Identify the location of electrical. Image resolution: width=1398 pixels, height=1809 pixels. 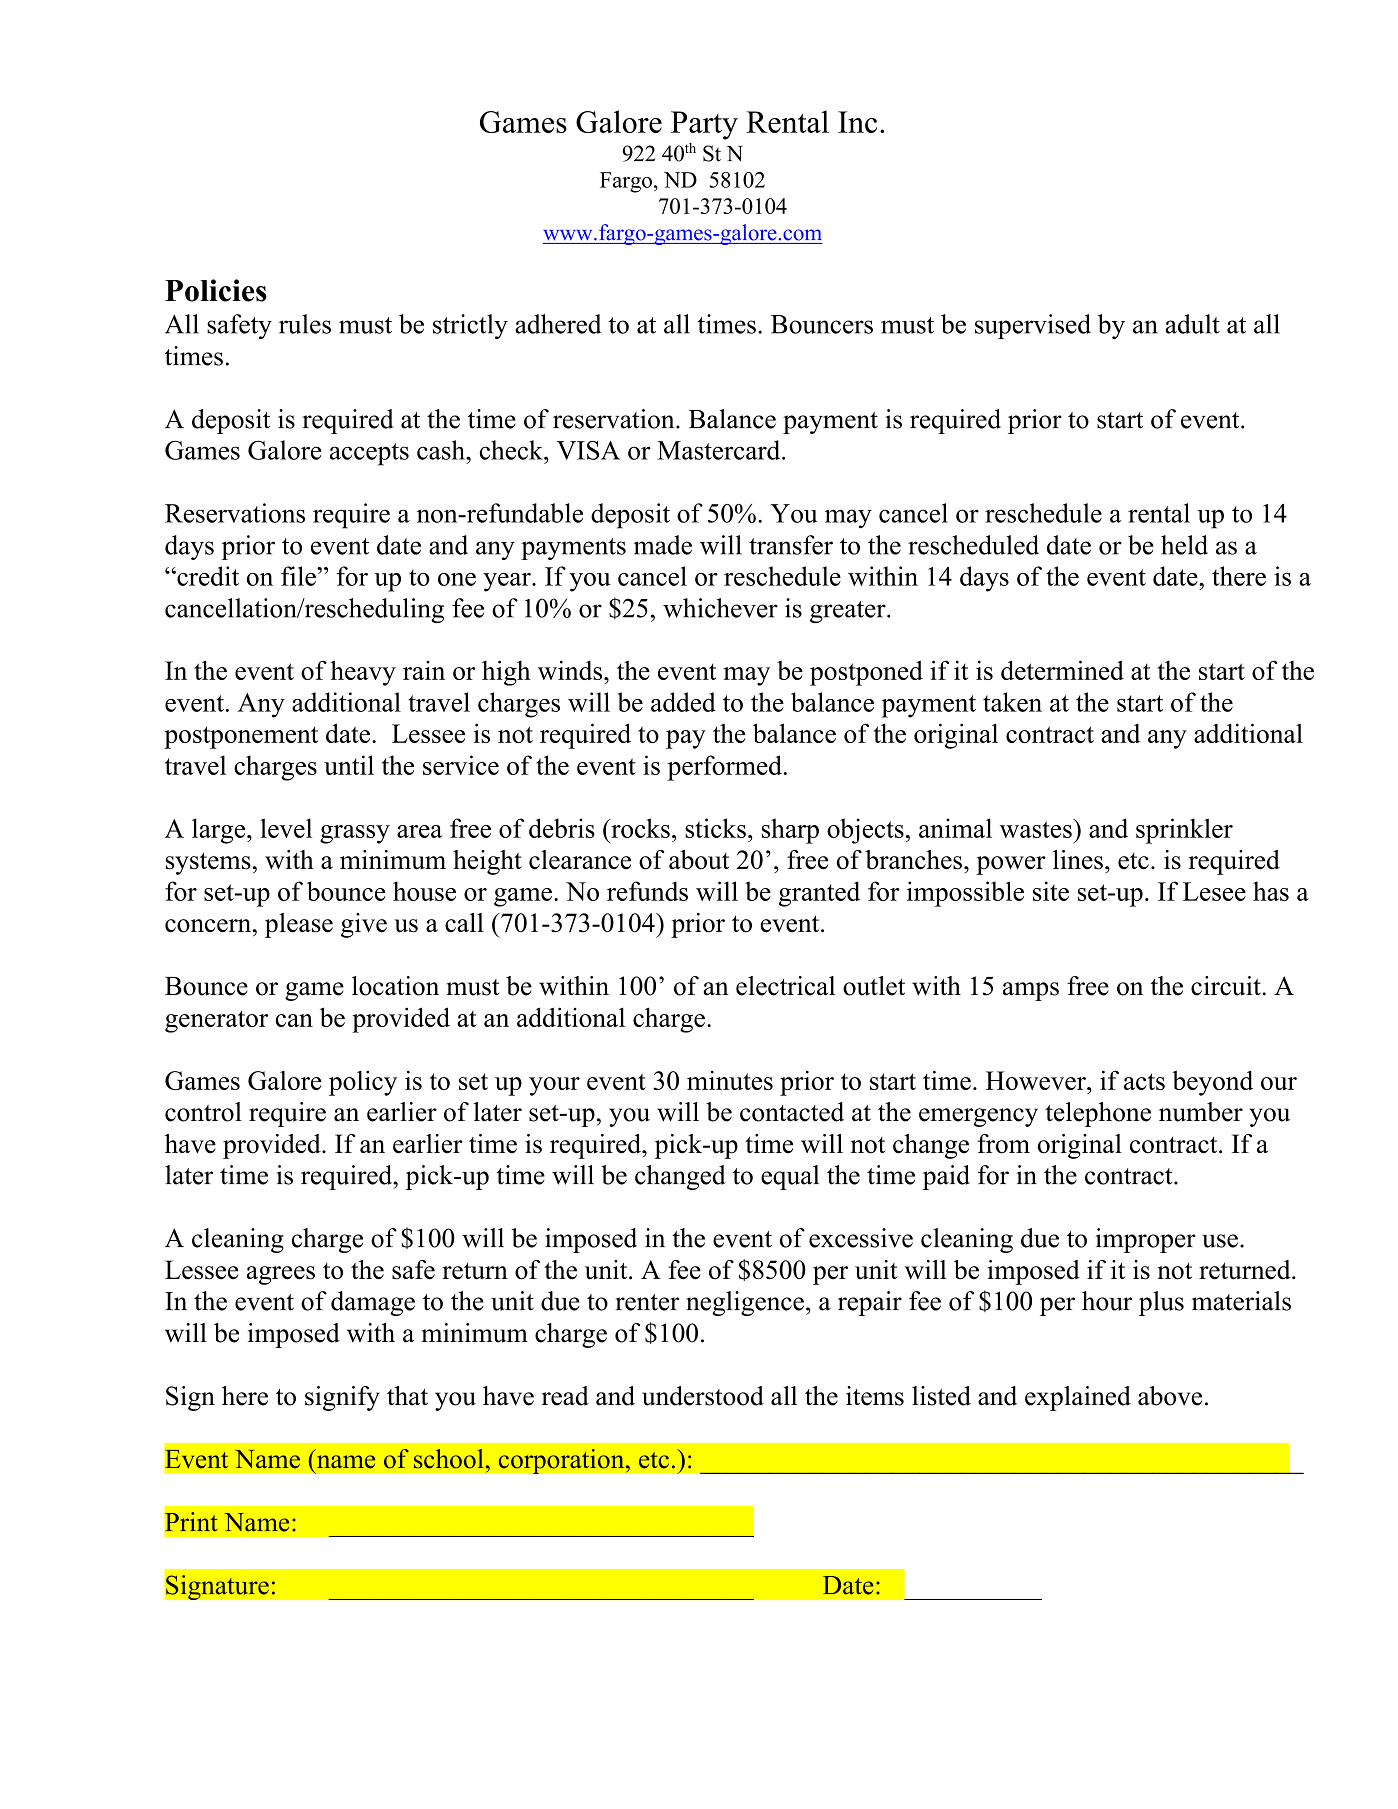
(785, 986).
